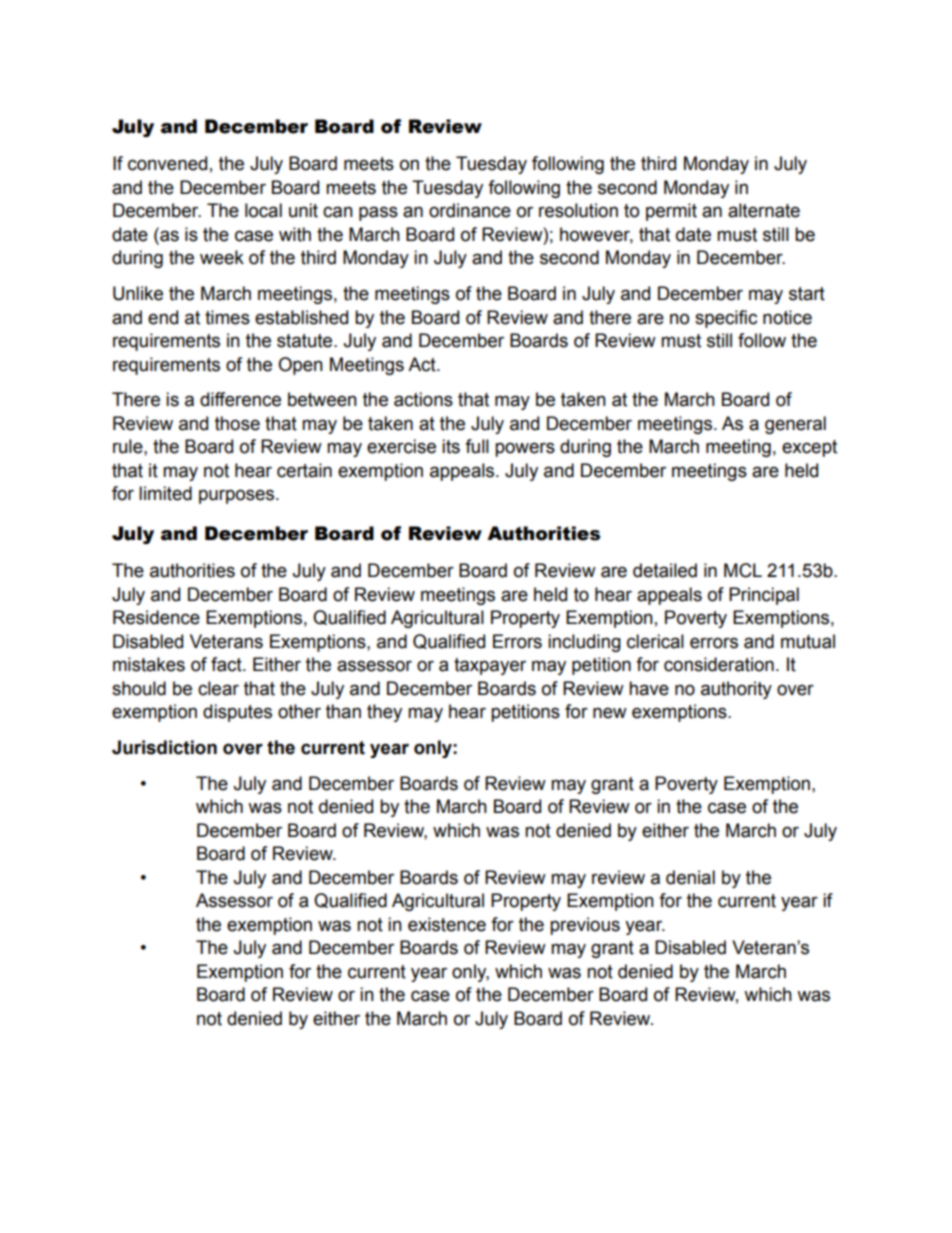 The image size is (952, 1233). I want to click on Jurisdiction, so click(164, 747).
